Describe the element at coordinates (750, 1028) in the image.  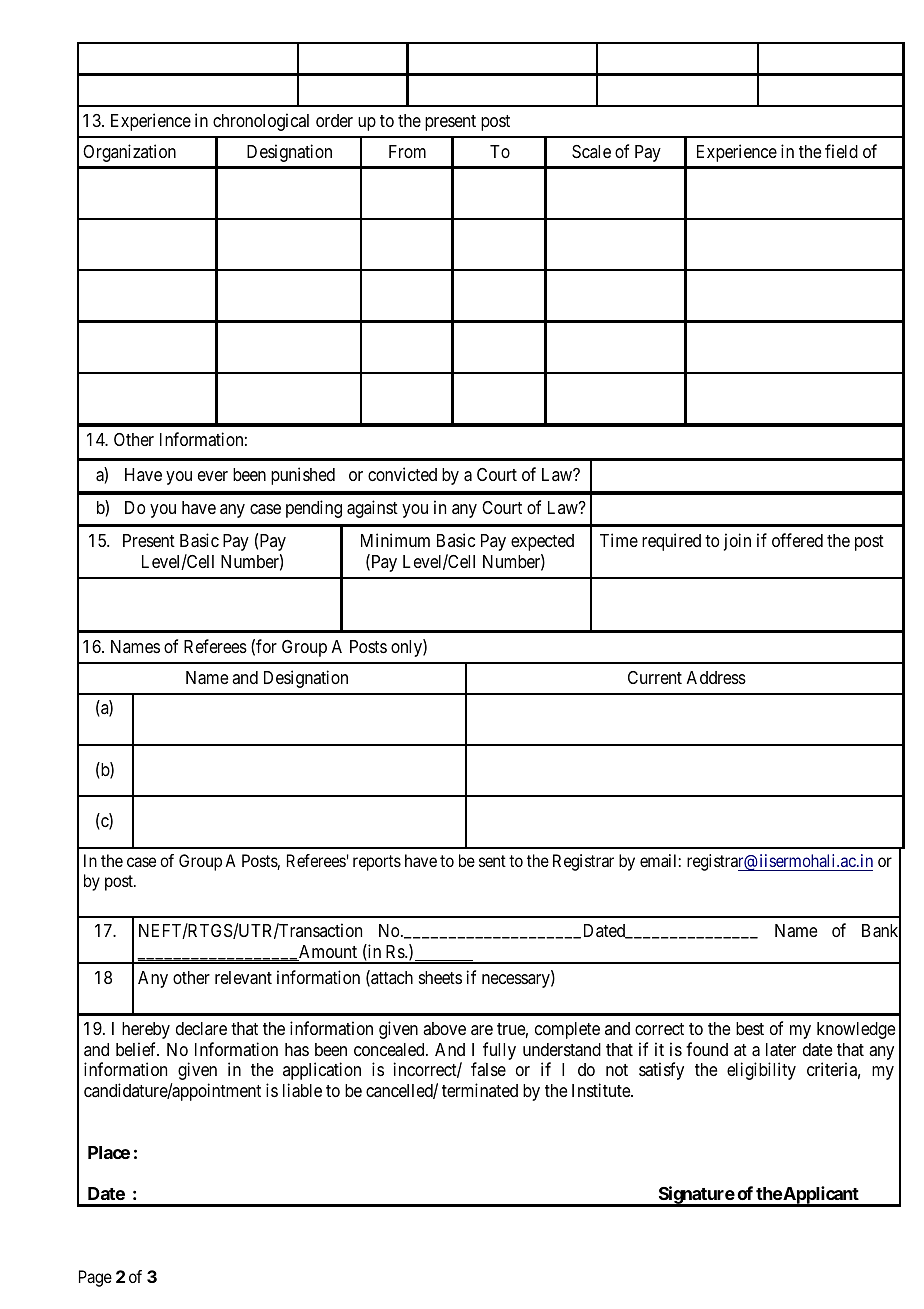
I see `best` at that location.
